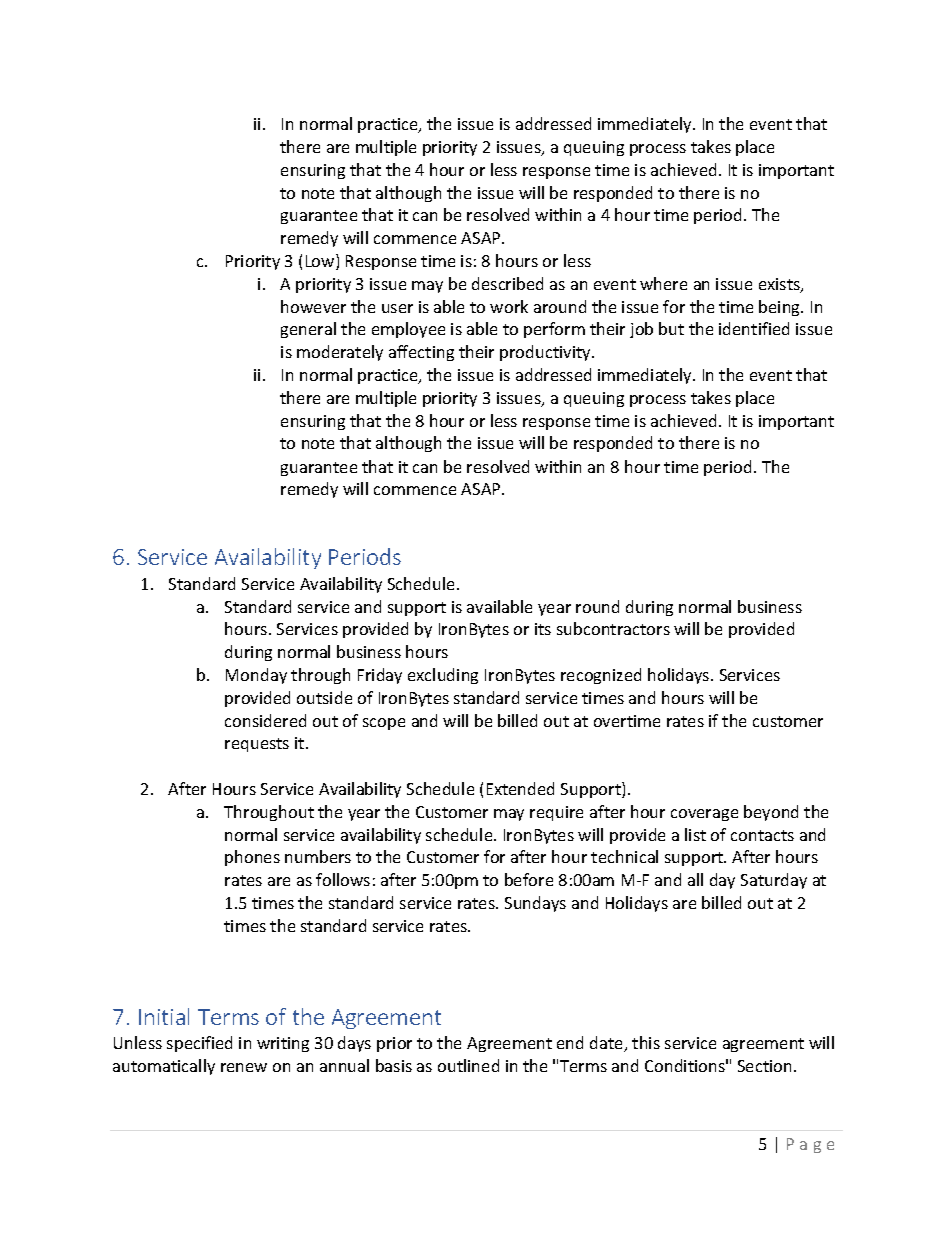 The width and height of the image is (952, 1233). What do you see at coordinates (443, 676) in the image?
I see `excluding` at bounding box center [443, 676].
